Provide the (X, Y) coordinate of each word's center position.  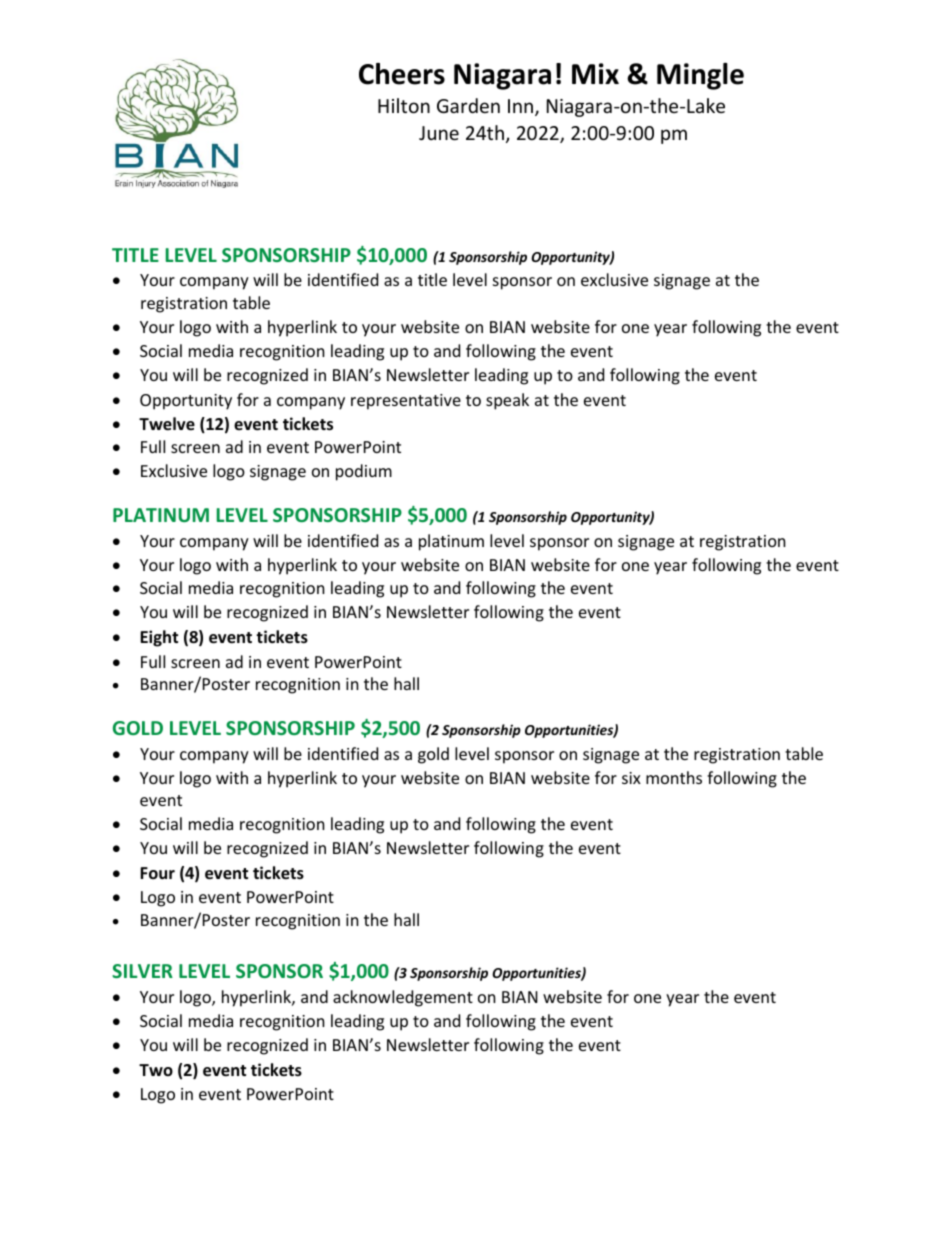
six (631, 778)
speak (507, 401)
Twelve (167, 424)
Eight (159, 638)
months (674, 777)
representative (406, 402)
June (439, 133)
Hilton (404, 105)
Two (156, 1070)
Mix (595, 73)
